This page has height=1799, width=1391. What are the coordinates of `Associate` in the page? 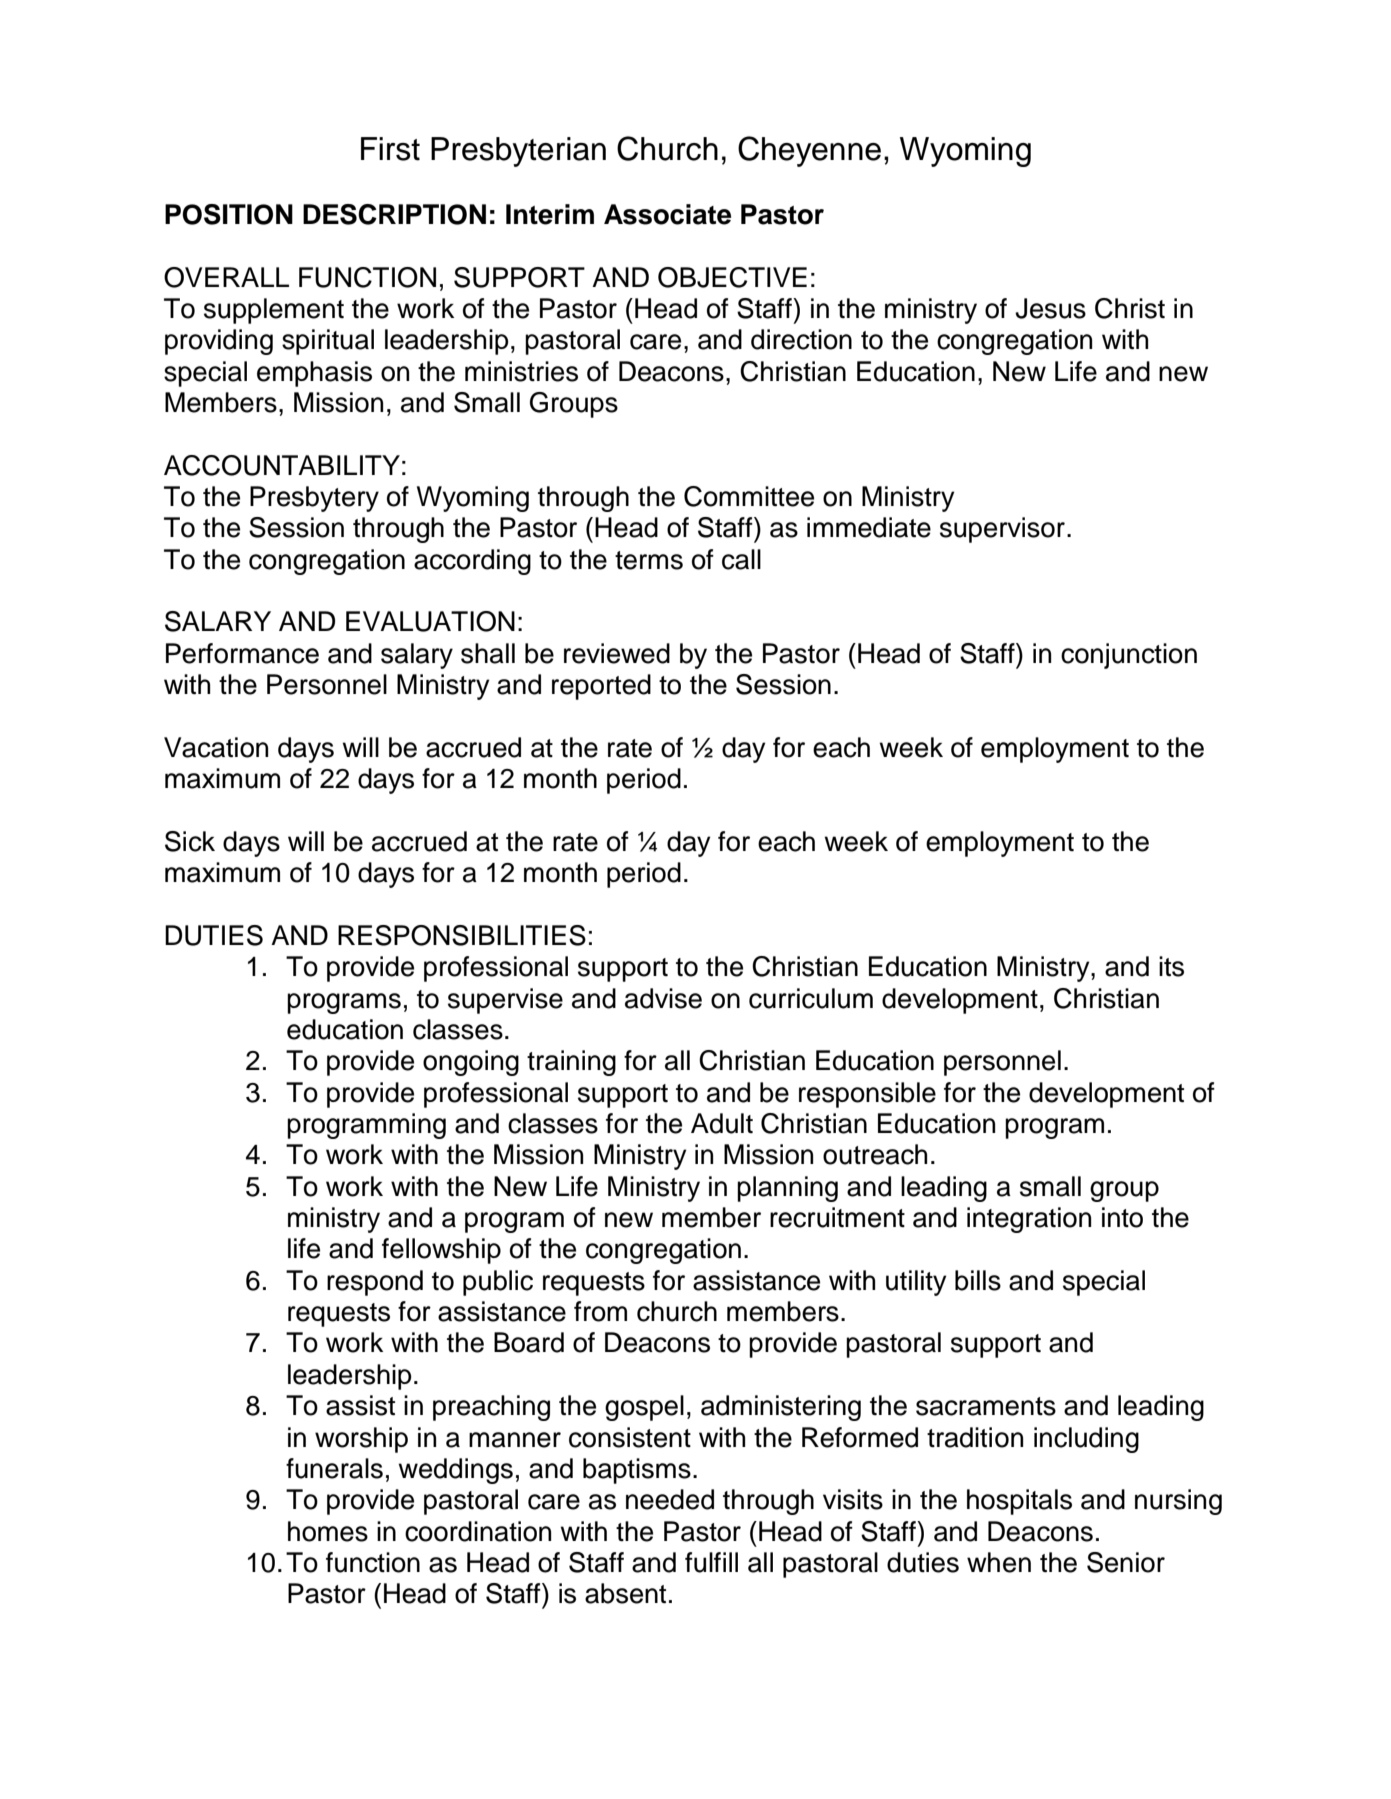 It's located at (667, 214).
